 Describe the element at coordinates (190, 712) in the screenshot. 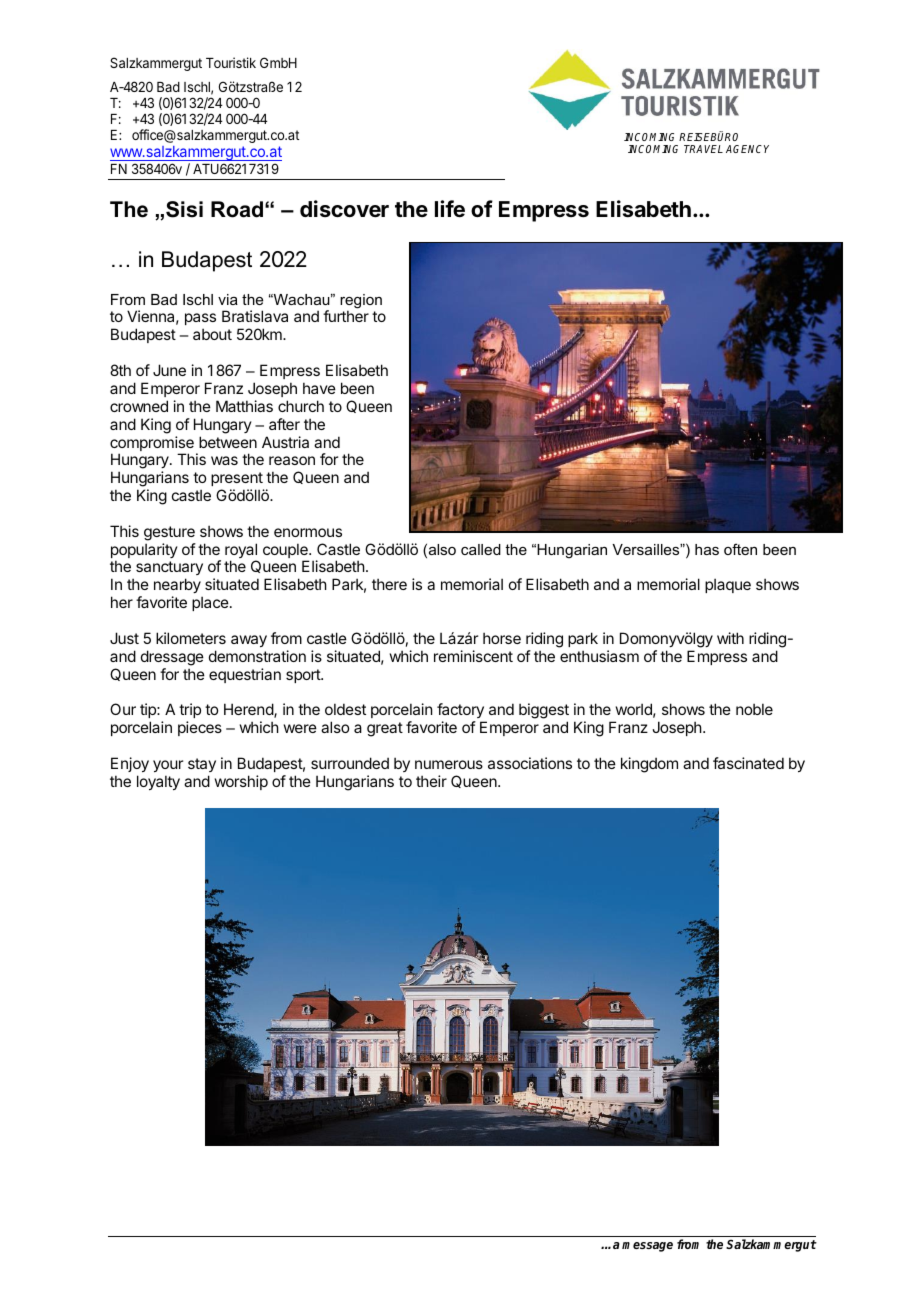

I see `trip` at that location.
